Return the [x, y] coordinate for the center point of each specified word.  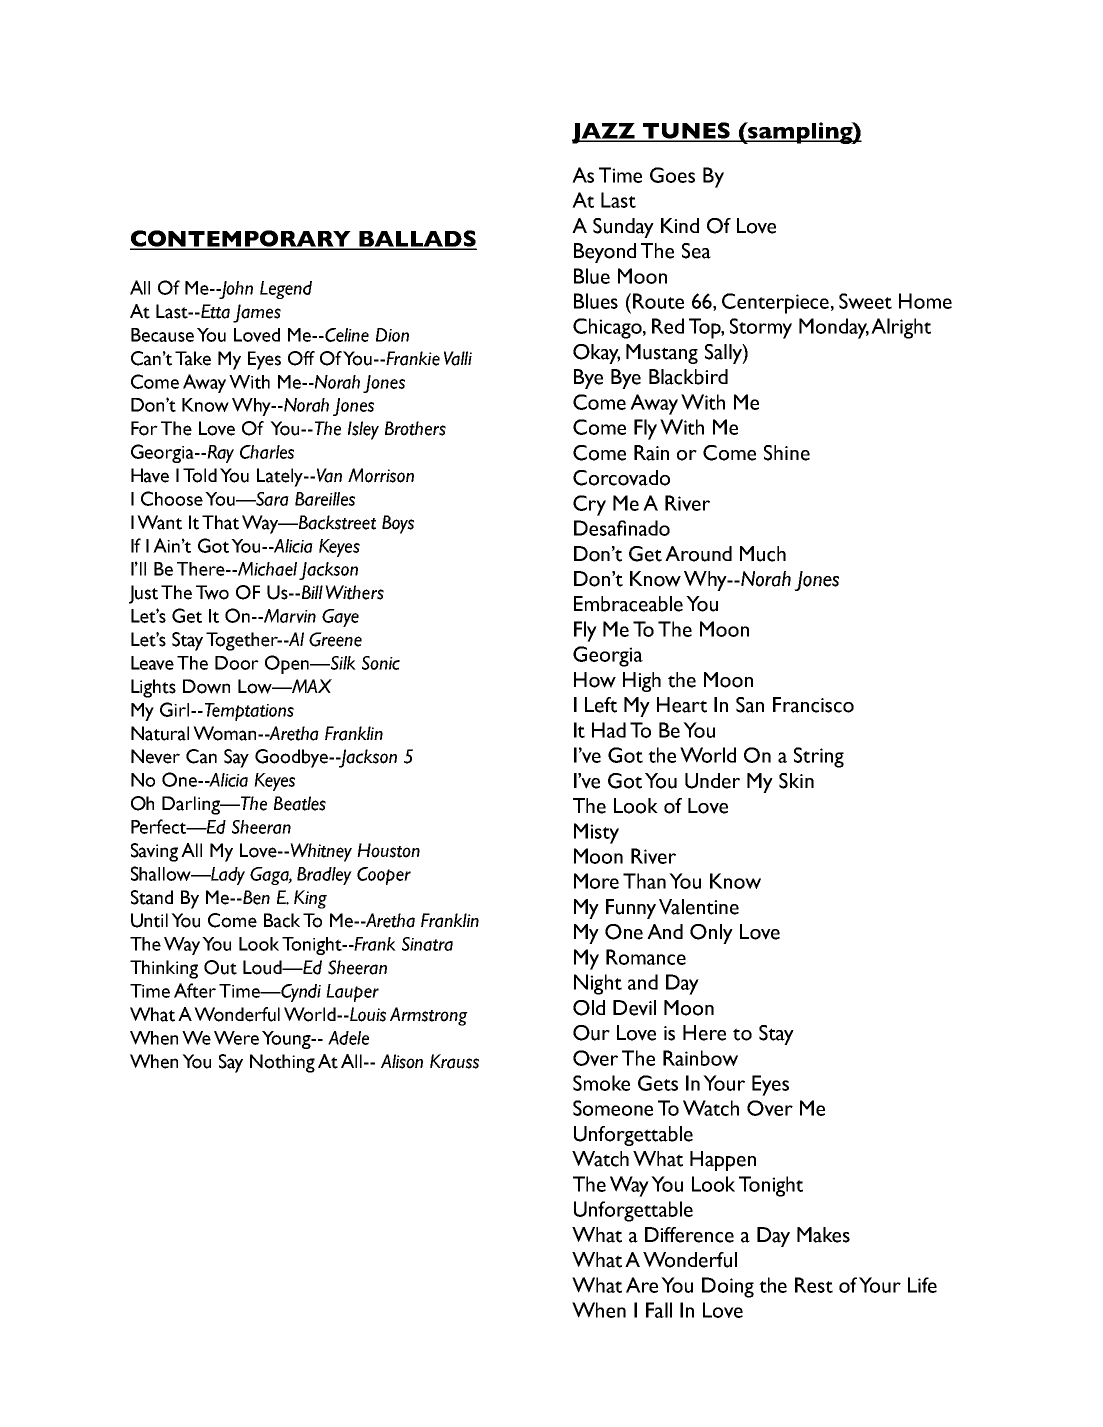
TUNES [686, 131]
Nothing [282, 1063]
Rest [814, 1285]
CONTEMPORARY [241, 239]
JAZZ [604, 133]
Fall [659, 1310]
